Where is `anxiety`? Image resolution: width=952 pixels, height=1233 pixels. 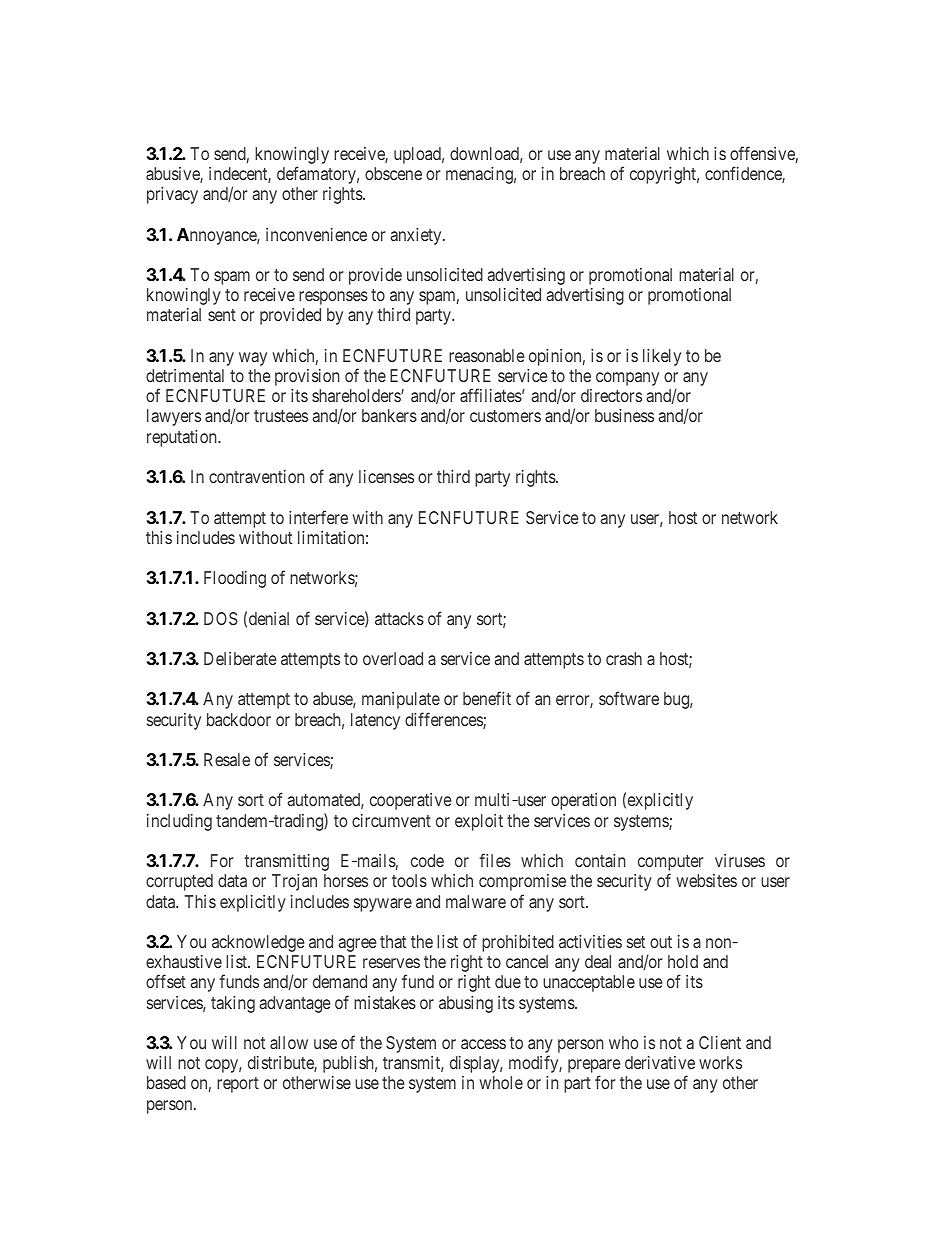 anxiety is located at coordinates (417, 236).
